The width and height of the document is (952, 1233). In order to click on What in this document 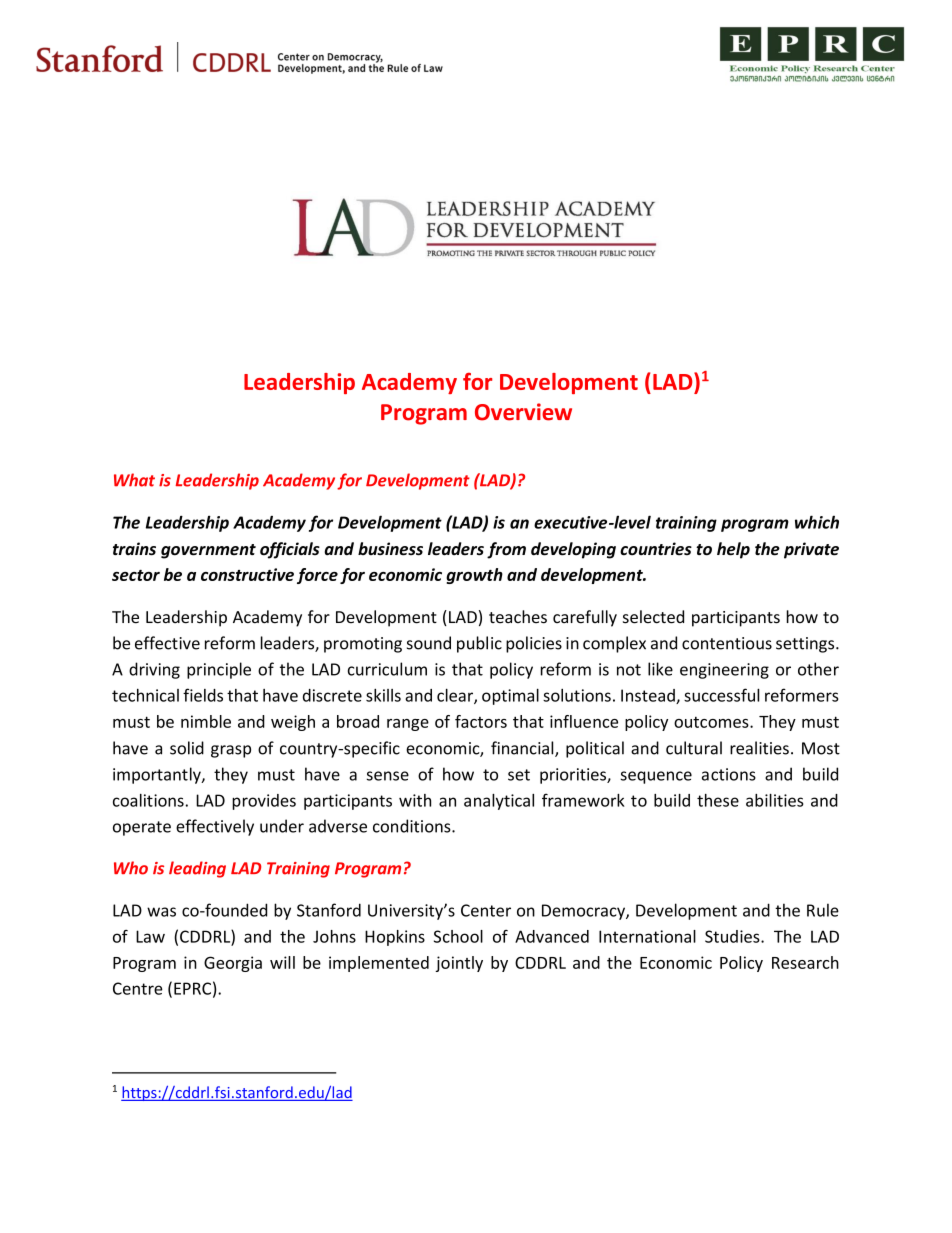, I will do `click(134, 480)`.
